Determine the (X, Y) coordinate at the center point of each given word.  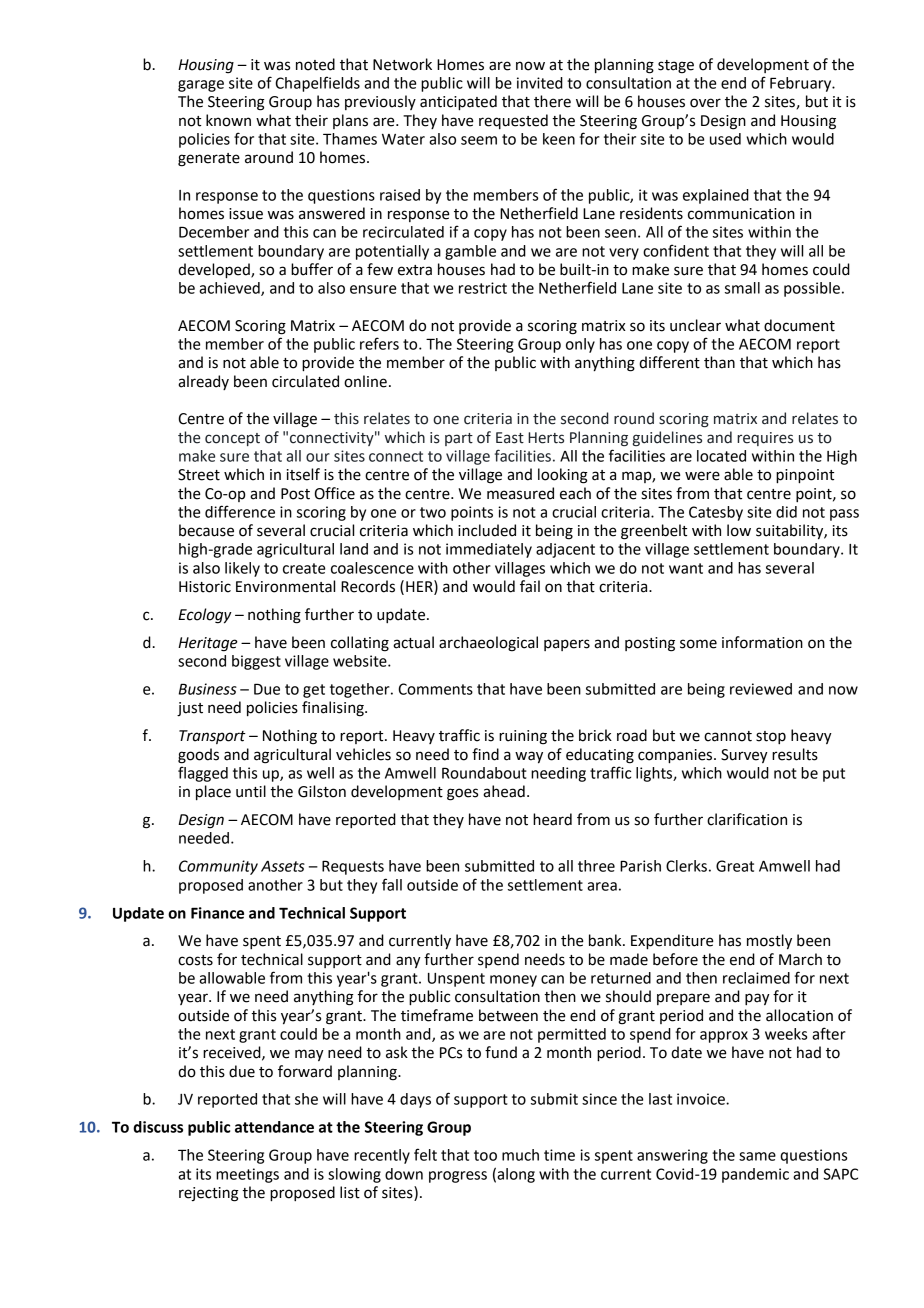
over (705, 103)
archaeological (488, 644)
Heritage (208, 644)
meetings (247, 1175)
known (228, 120)
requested (513, 121)
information (762, 642)
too (485, 1155)
